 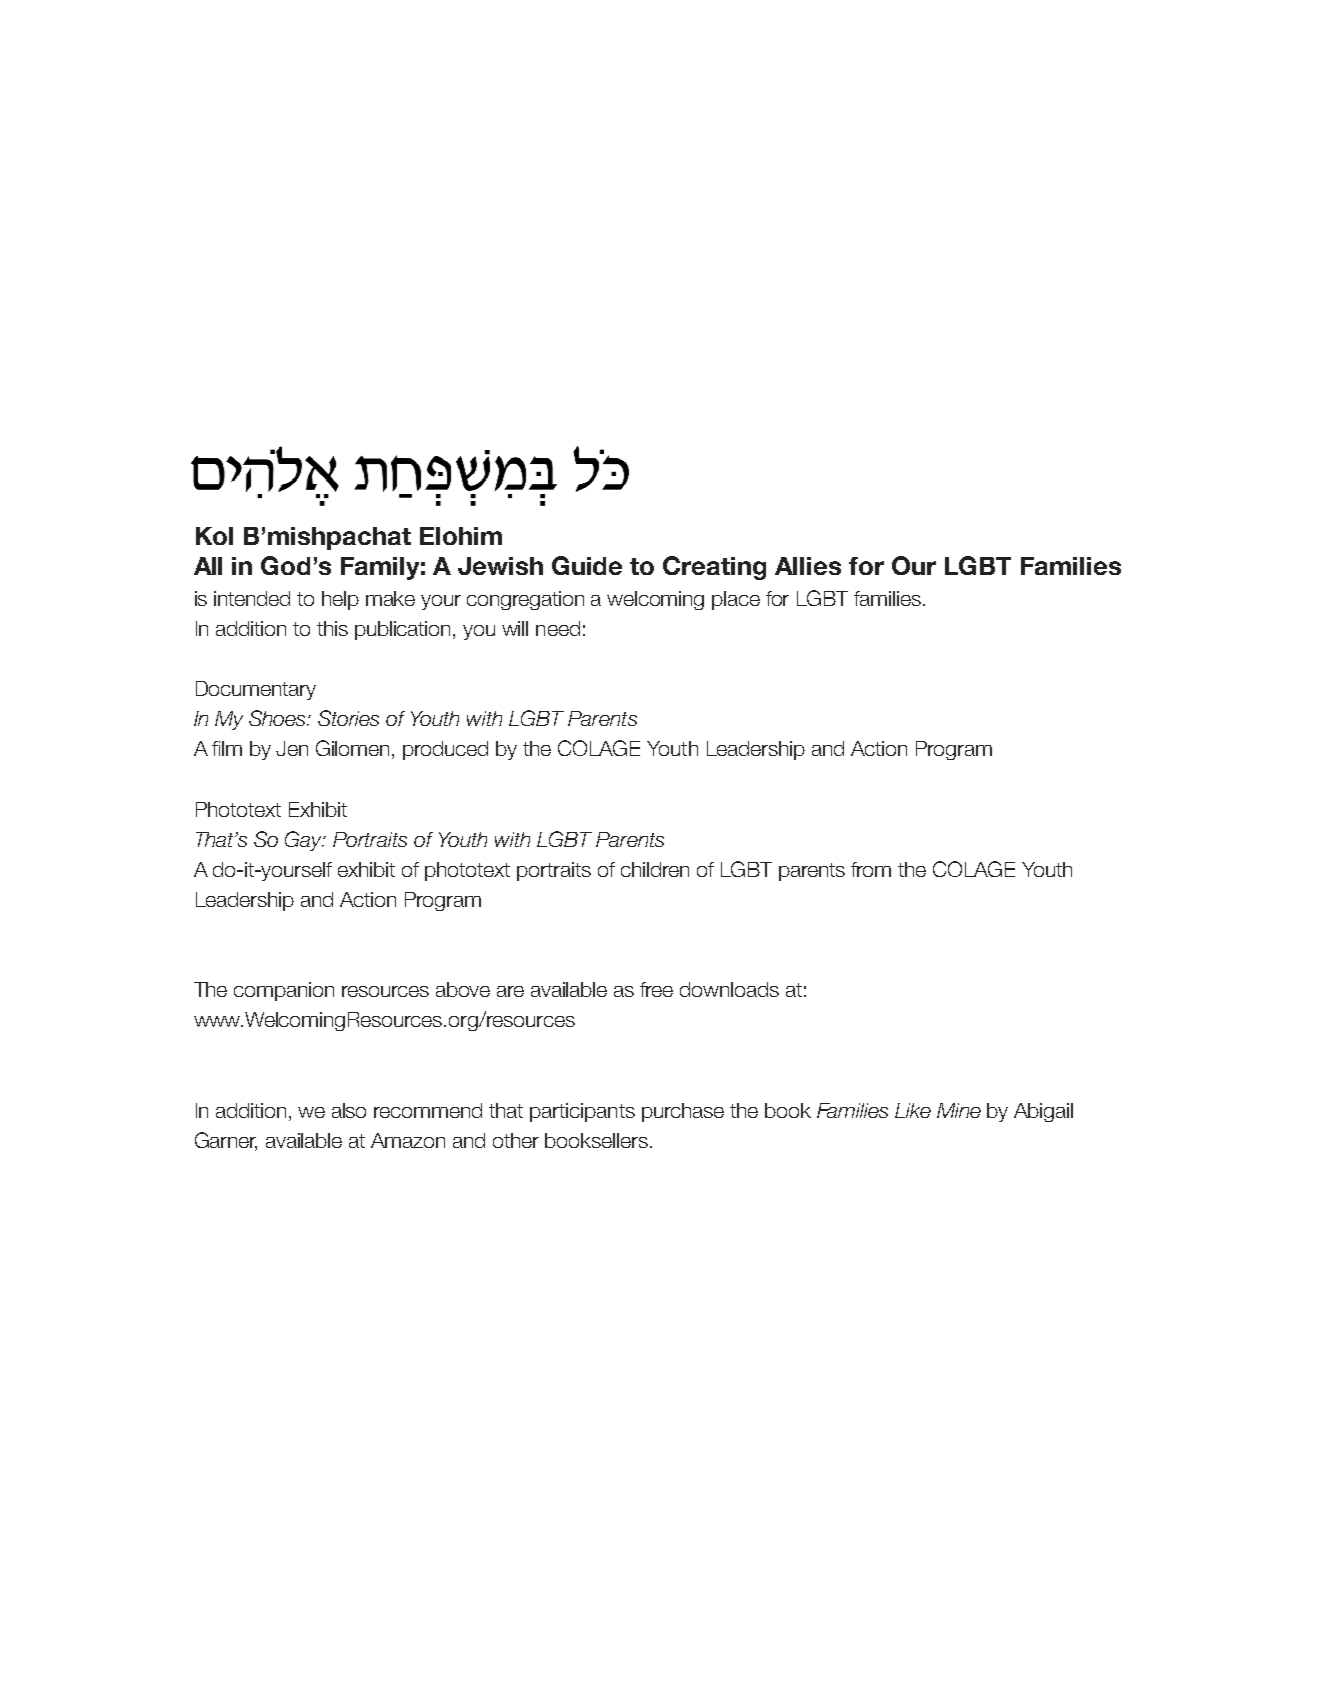 I want to click on children, so click(x=655, y=869).
